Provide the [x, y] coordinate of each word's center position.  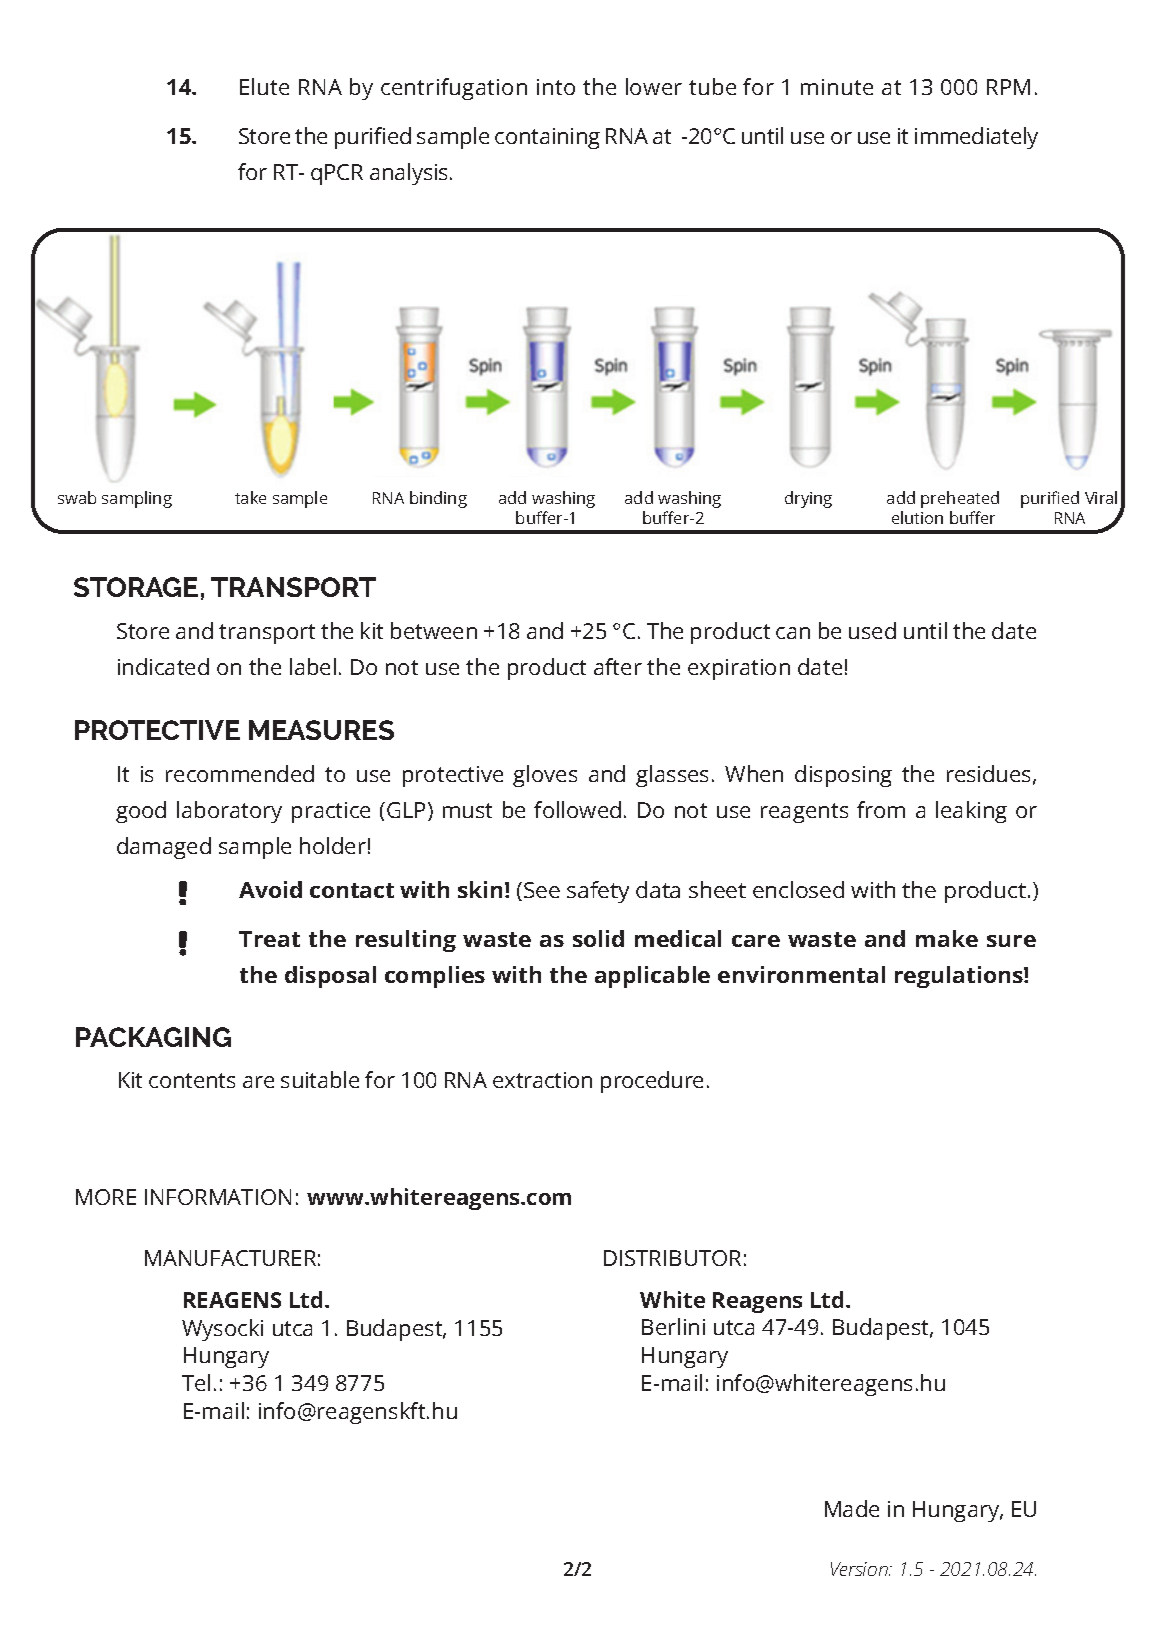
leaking [971, 812]
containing [547, 138]
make [947, 938]
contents [192, 1080]
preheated [960, 499]
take [250, 497]
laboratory [229, 812]
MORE [106, 1197]
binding [438, 499]
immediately [976, 138]
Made [852, 1508]
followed [577, 809]
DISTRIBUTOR [672, 1258]
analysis [410, 174]
